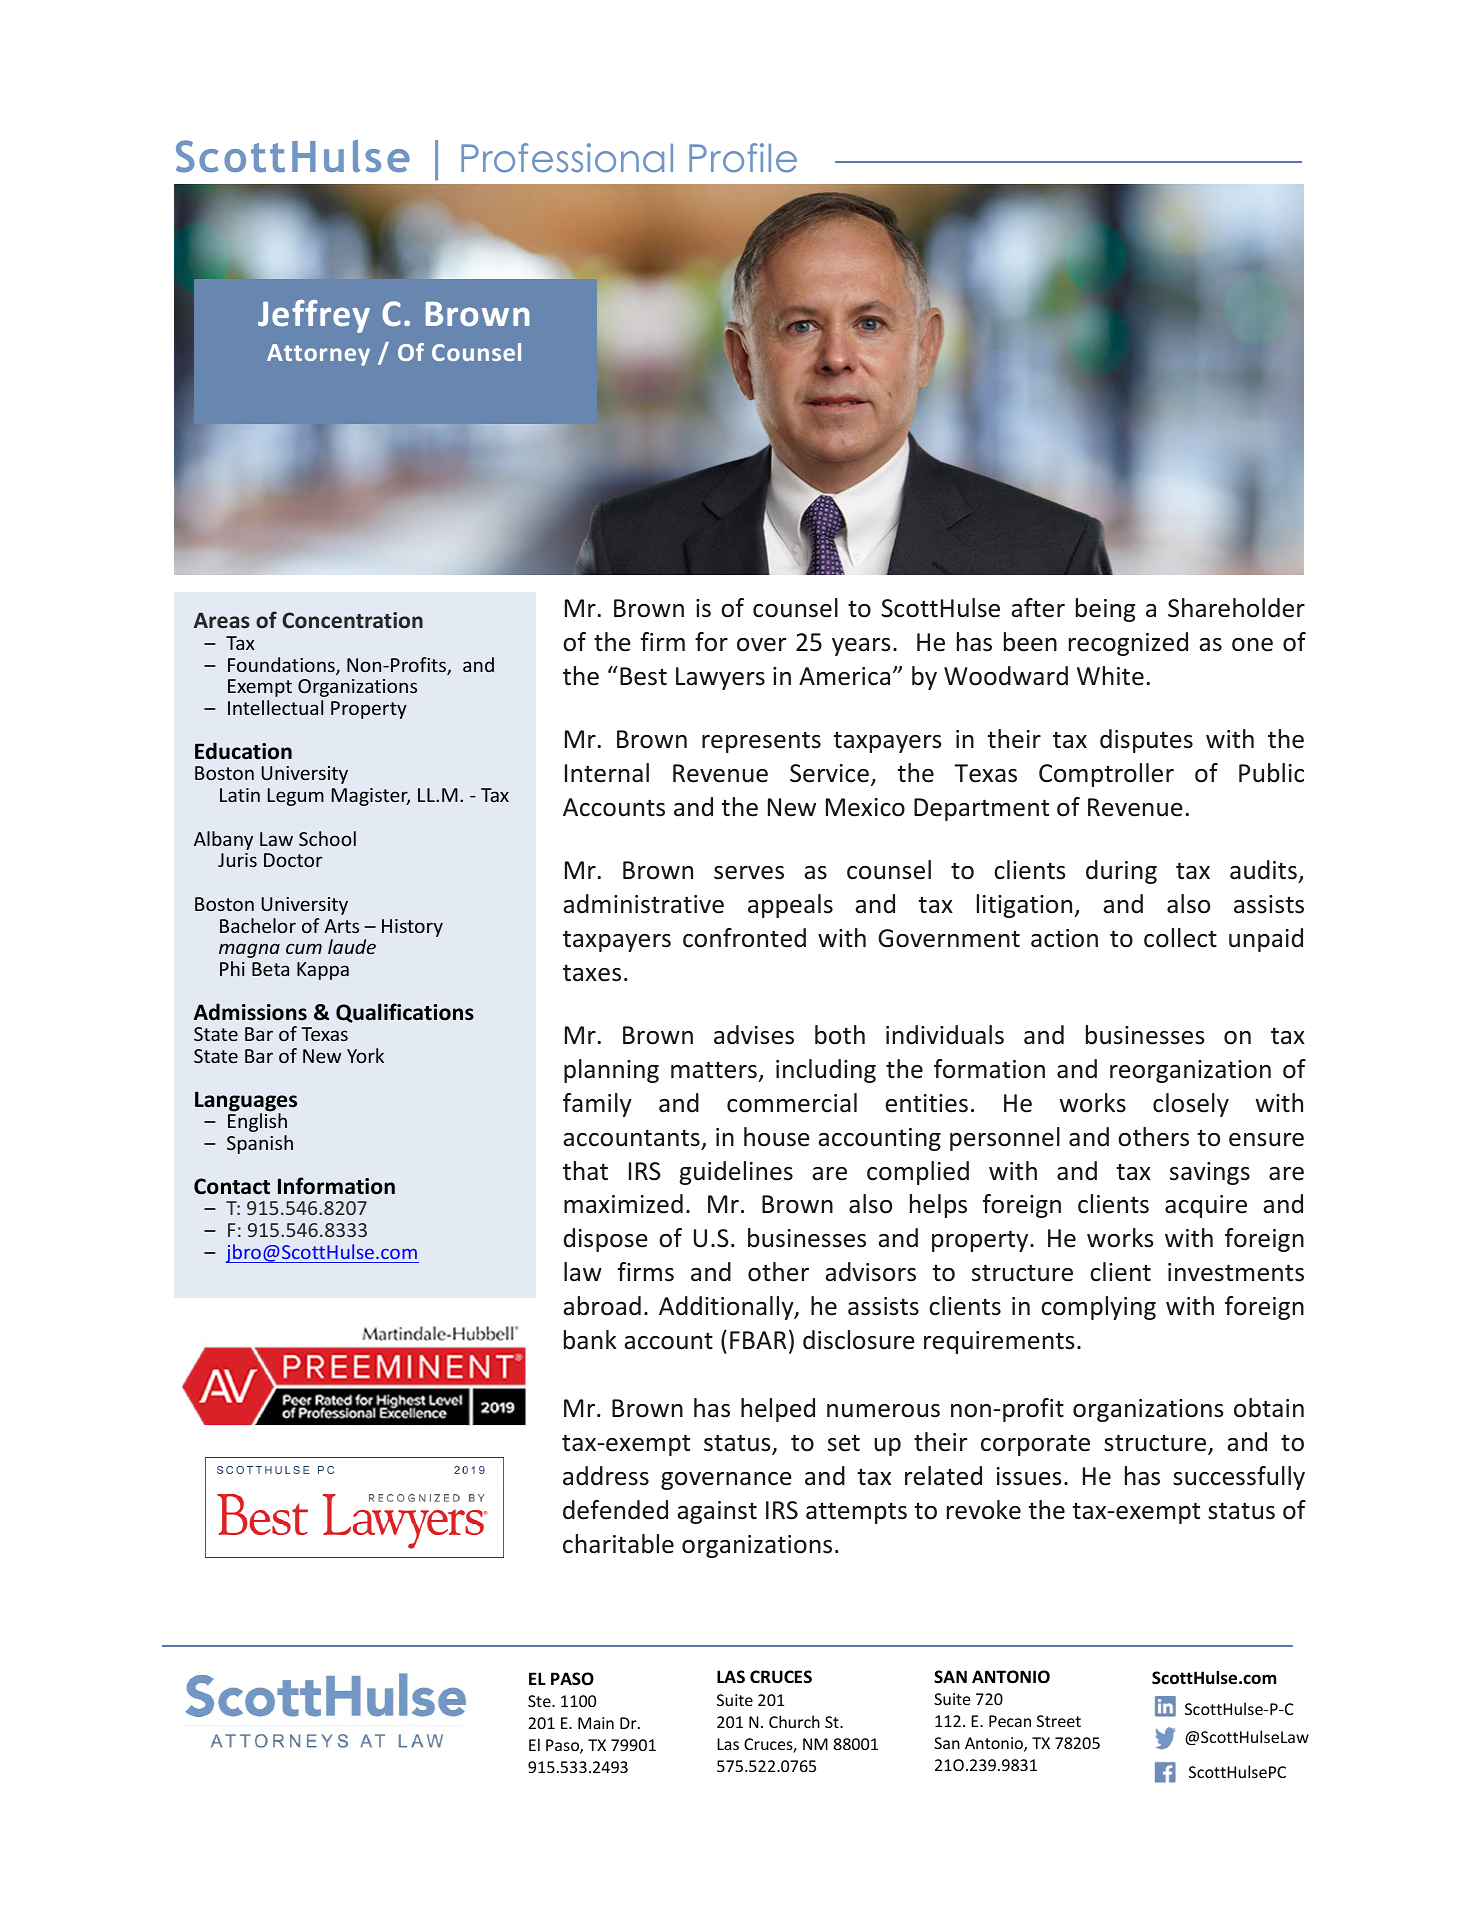 This screenshot has height=1914, width=1479. I want to click on Street, so click(1059, 1721).
